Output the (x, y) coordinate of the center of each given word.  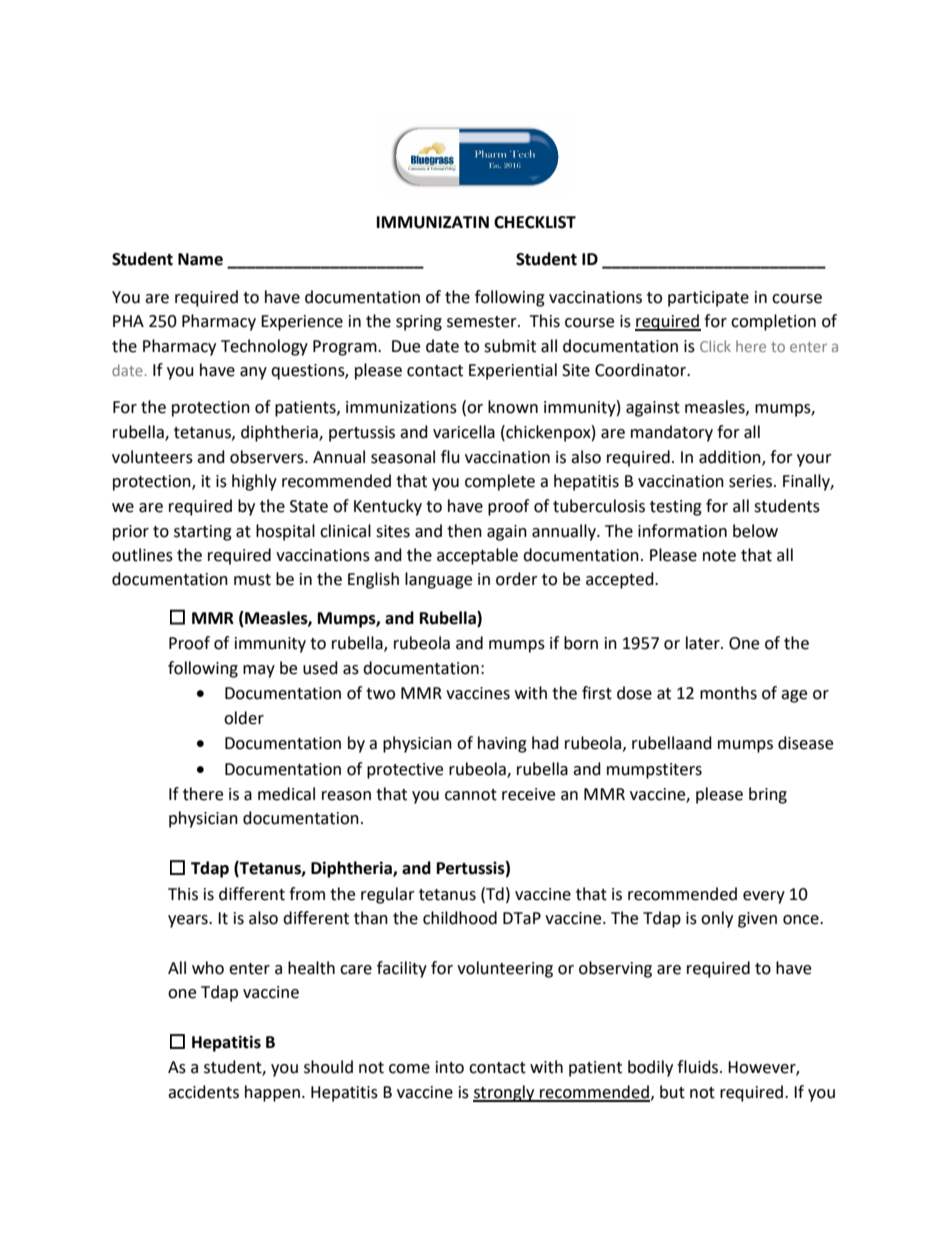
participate (708, 299)
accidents (203, 1092)
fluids (699, 1067)
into (450, 1067)
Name (200, 259)
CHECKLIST (535, 222)
